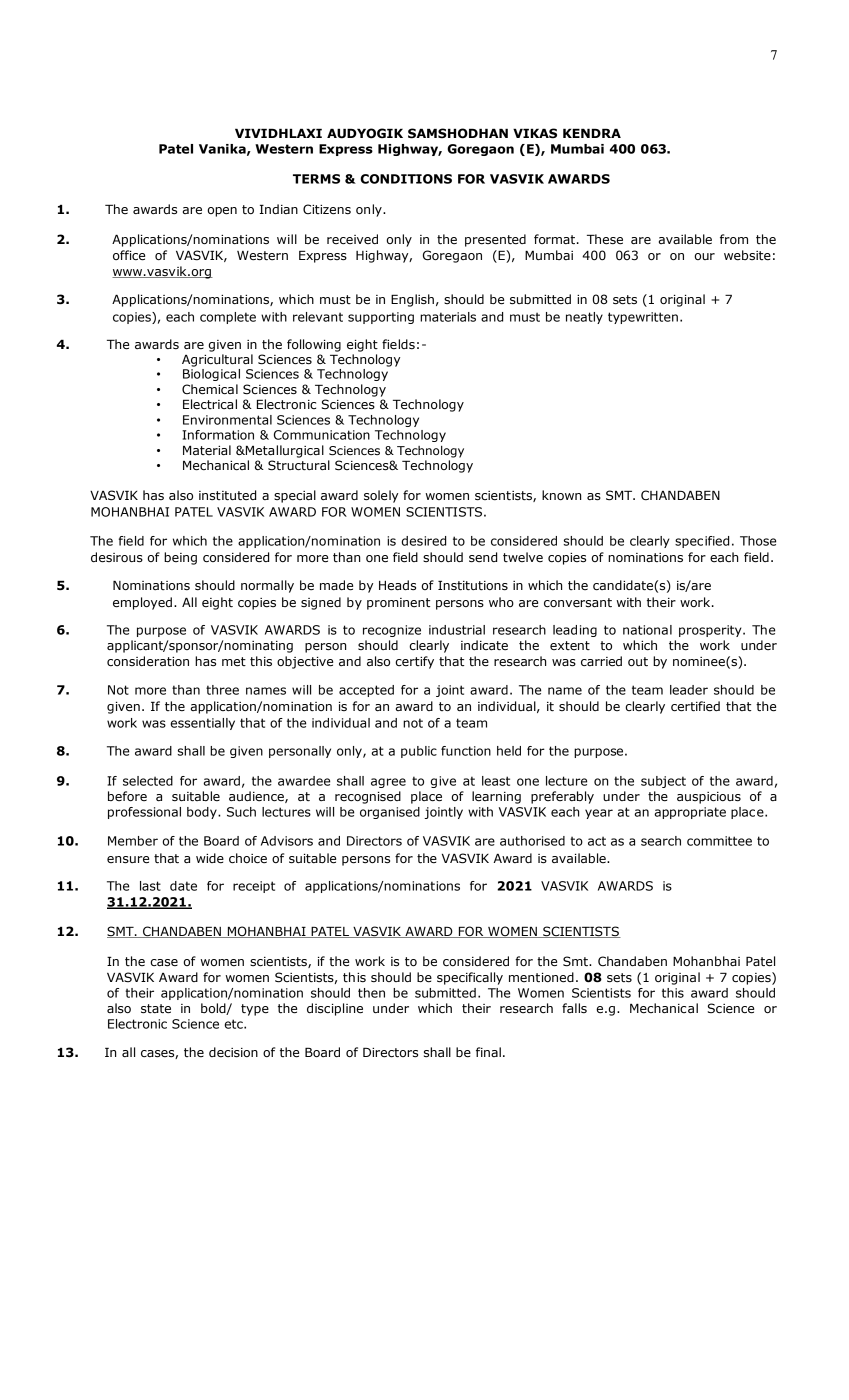  Describe the element at coordinates (711, 631) in the screenshot. I see `prosperity` at that location.
